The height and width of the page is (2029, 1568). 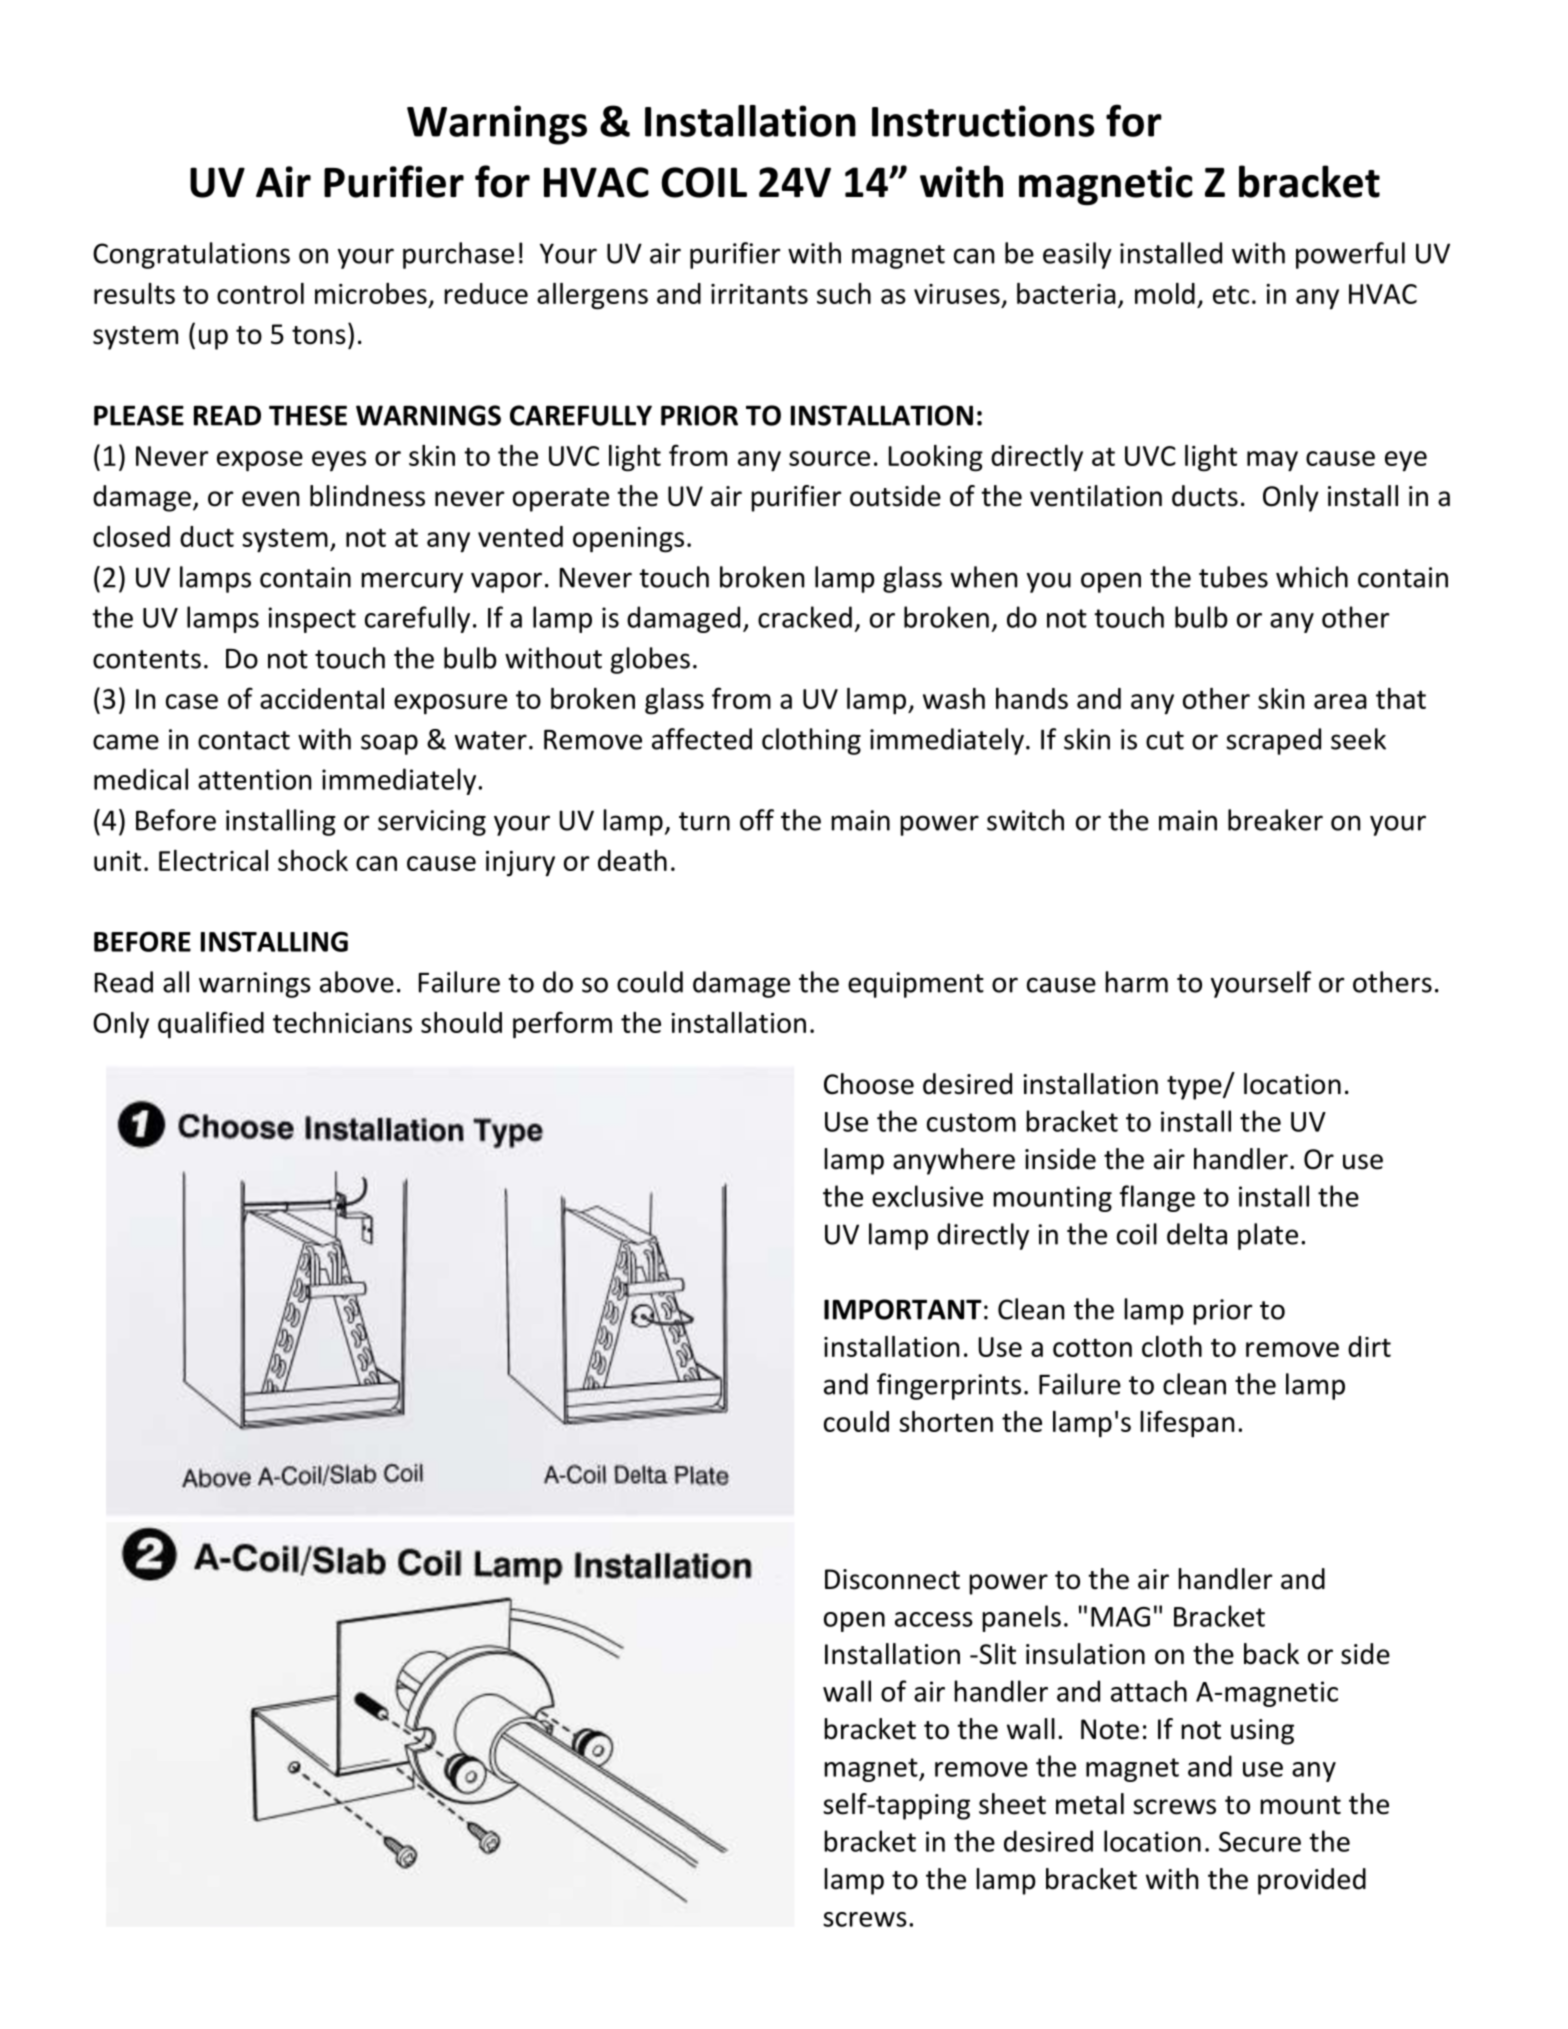 I want to click on sheet, so click(x=1012, y=1804).
